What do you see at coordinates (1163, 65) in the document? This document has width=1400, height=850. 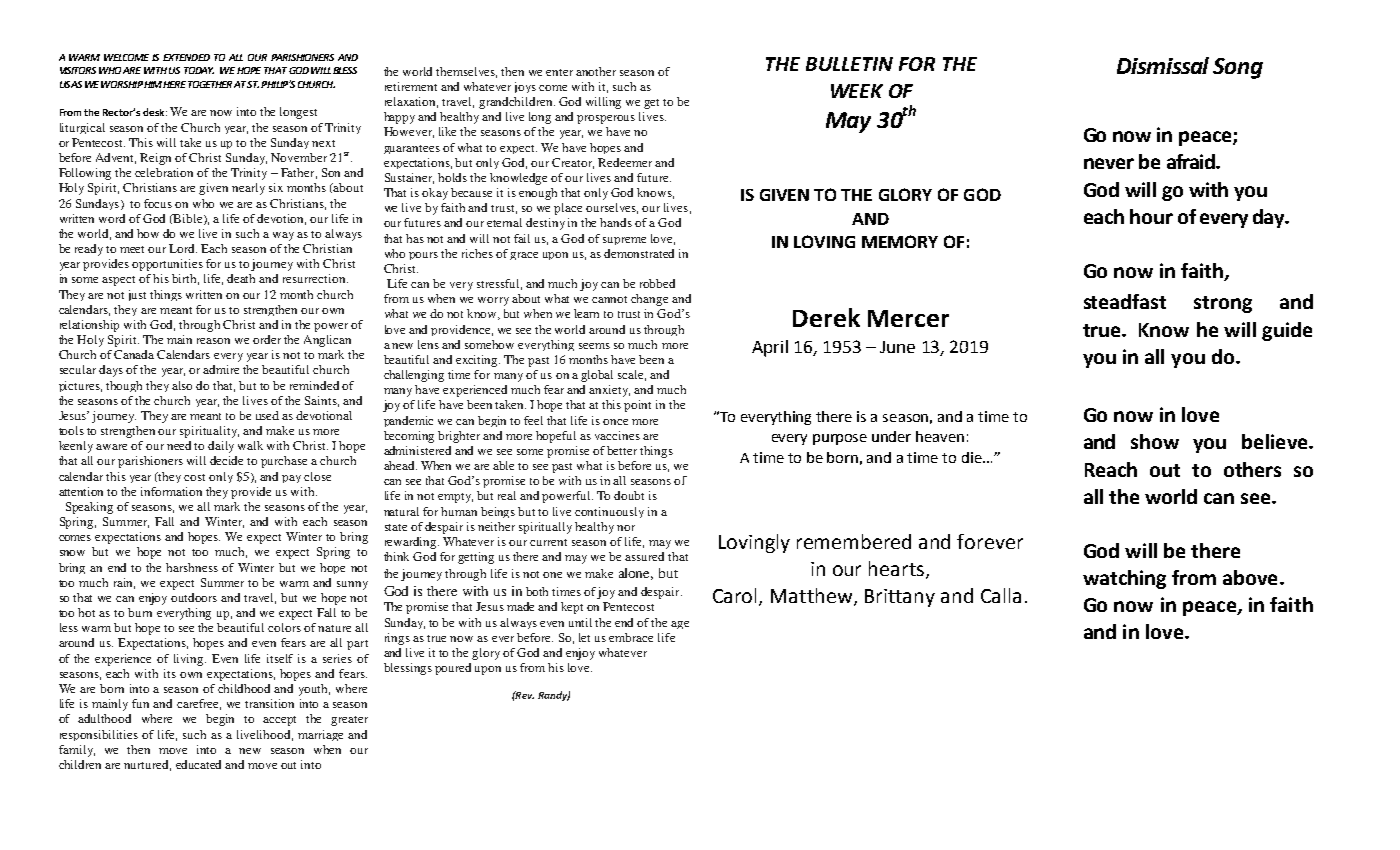 I see `Dismissal` at bounding box center [1163, 65].
